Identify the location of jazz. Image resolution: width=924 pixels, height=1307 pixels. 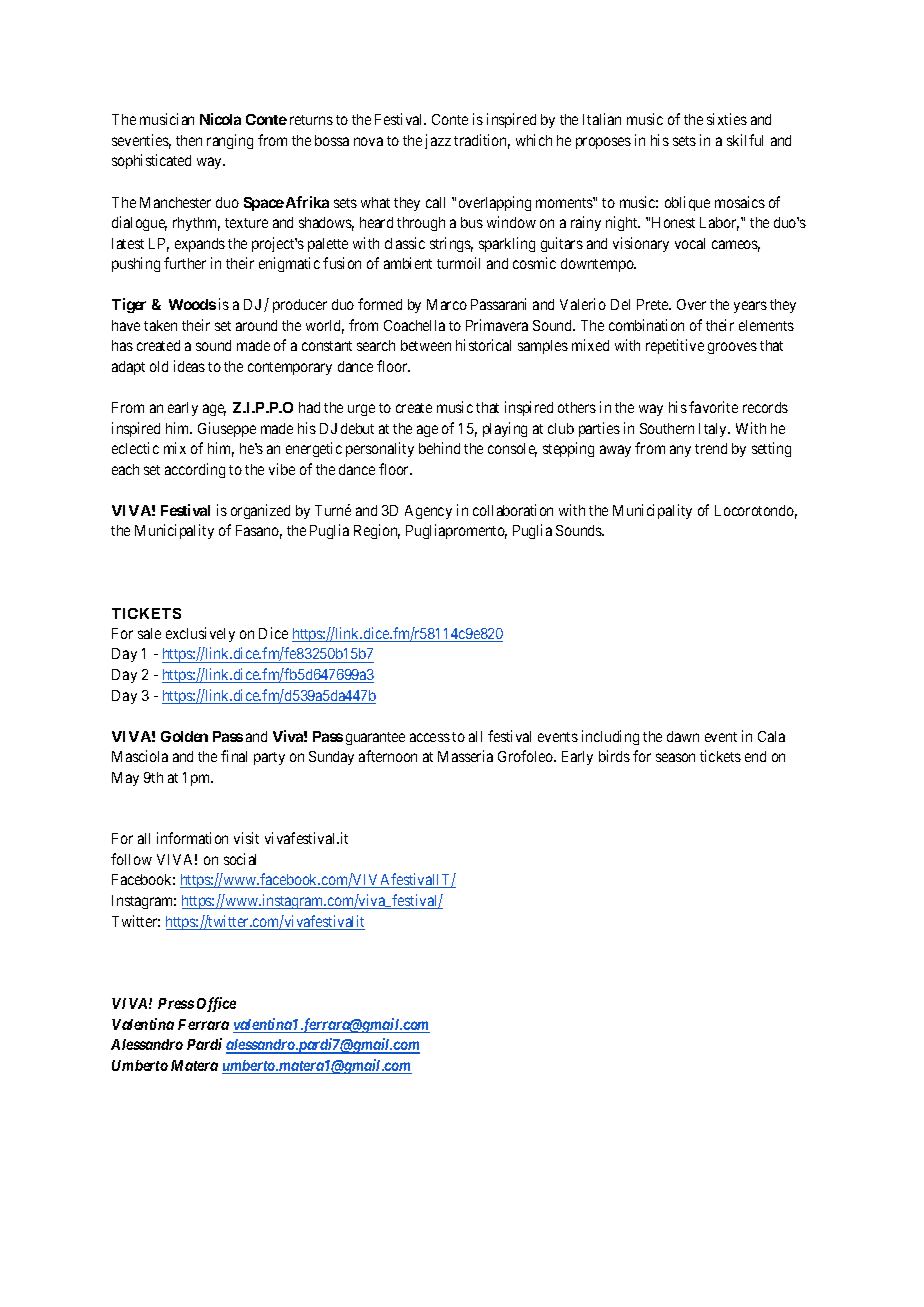
(438, 141).
